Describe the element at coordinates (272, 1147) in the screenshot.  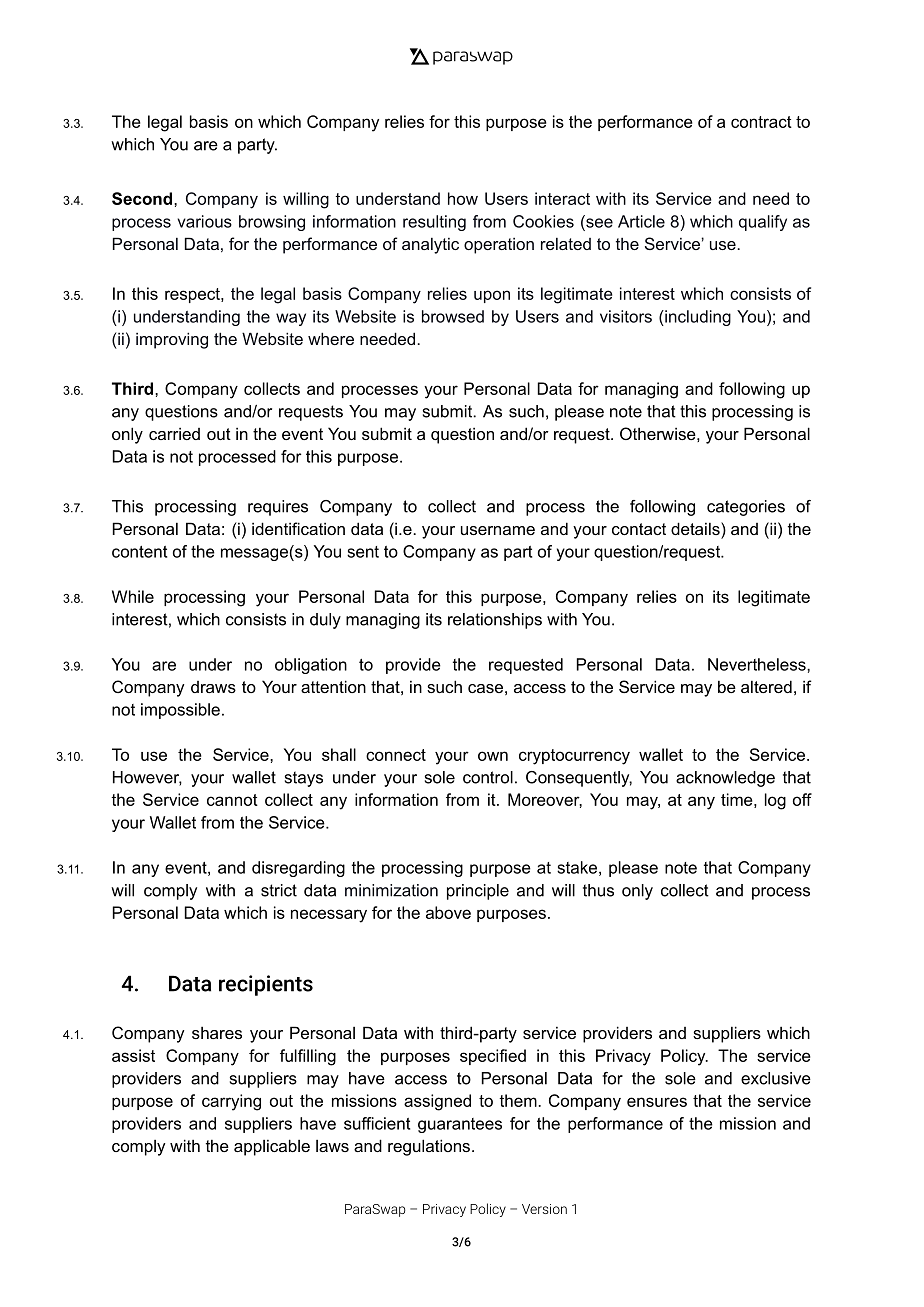
I see `applicable` at that location.
